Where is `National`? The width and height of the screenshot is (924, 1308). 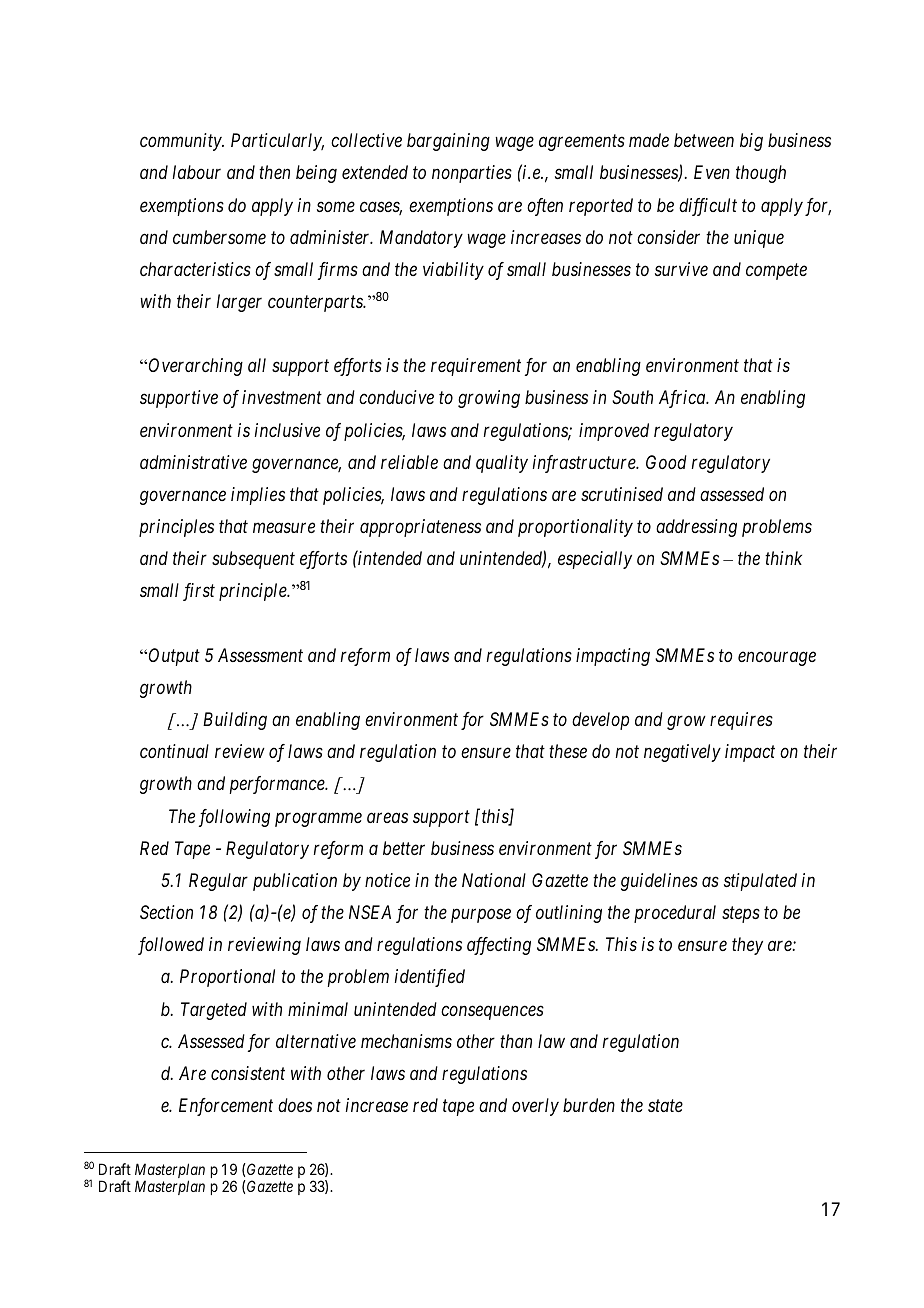 National is located at coordinates (494, 880).
